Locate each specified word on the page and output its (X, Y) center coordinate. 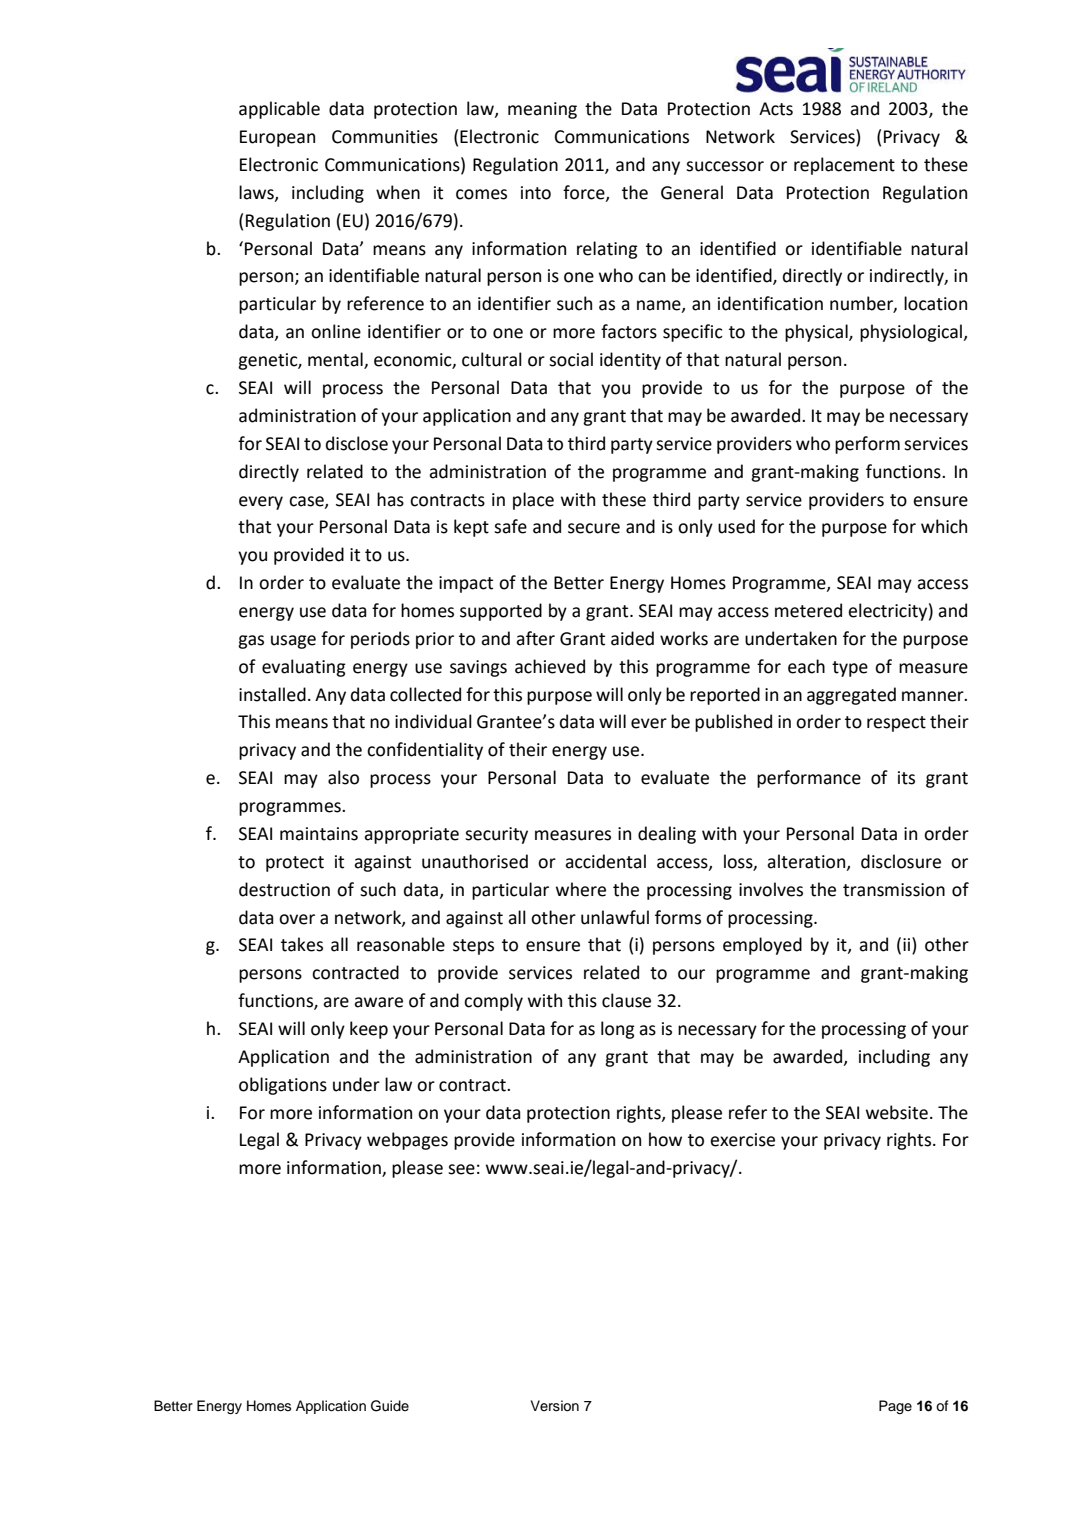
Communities (385, 137)
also (343, 777)
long (618, 1030)
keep (369, 1030)
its (906, 778)
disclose (357, 443)
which (944, 526)
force (585, 193)
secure (594, 528)
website (897, 1112)
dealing (667, 835)
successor (725, 166)
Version (555, 1406)
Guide (390, 1406)
